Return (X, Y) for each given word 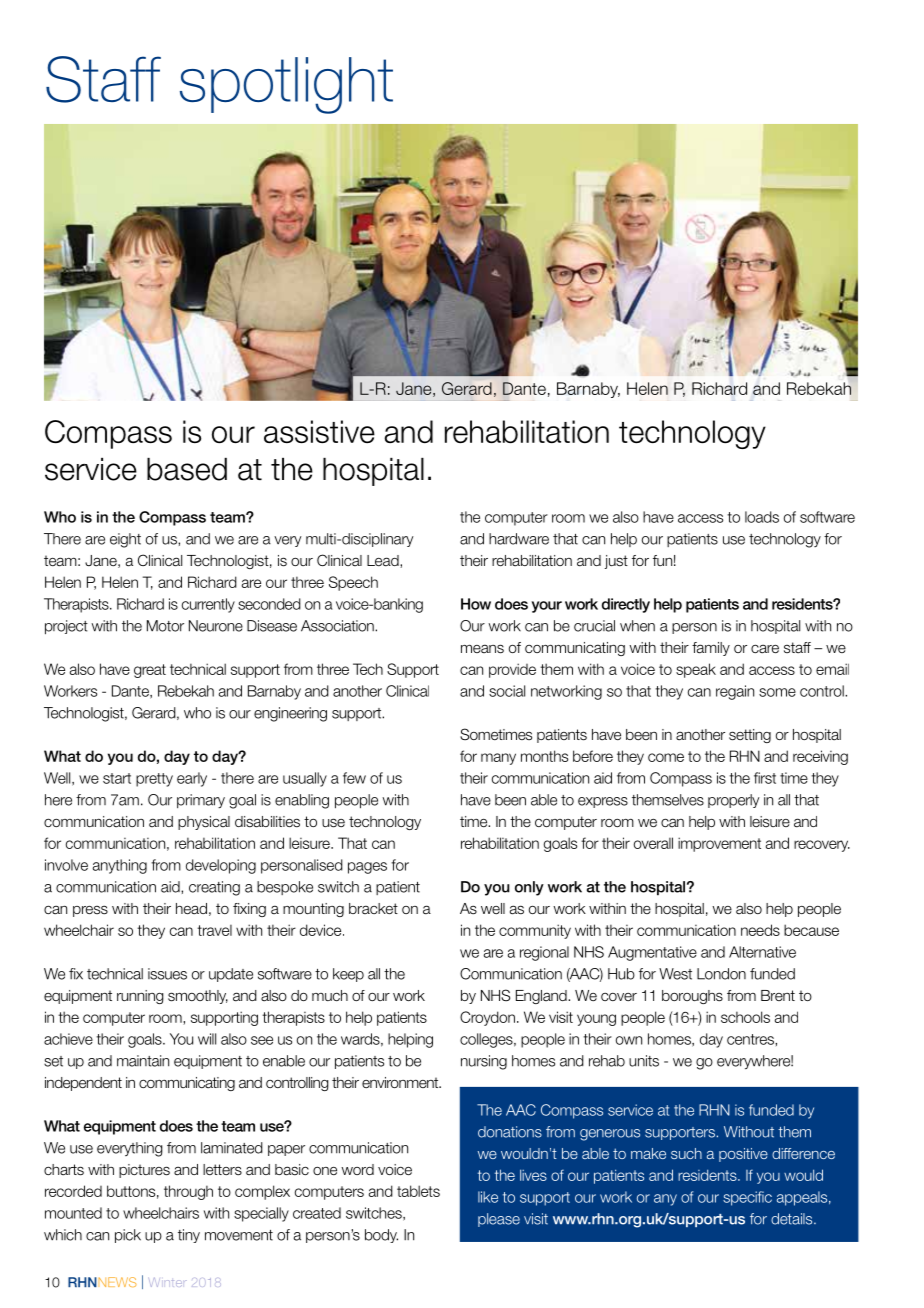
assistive (319, 431)
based (187, 469)
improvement (719, 844)
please (499, 1220)
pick (128, 1236)
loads (762, 517)
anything (119, 866)
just (616, 562)
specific (747, 1198)
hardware (519, 539)
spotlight (286, 85)
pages (367, 868)
